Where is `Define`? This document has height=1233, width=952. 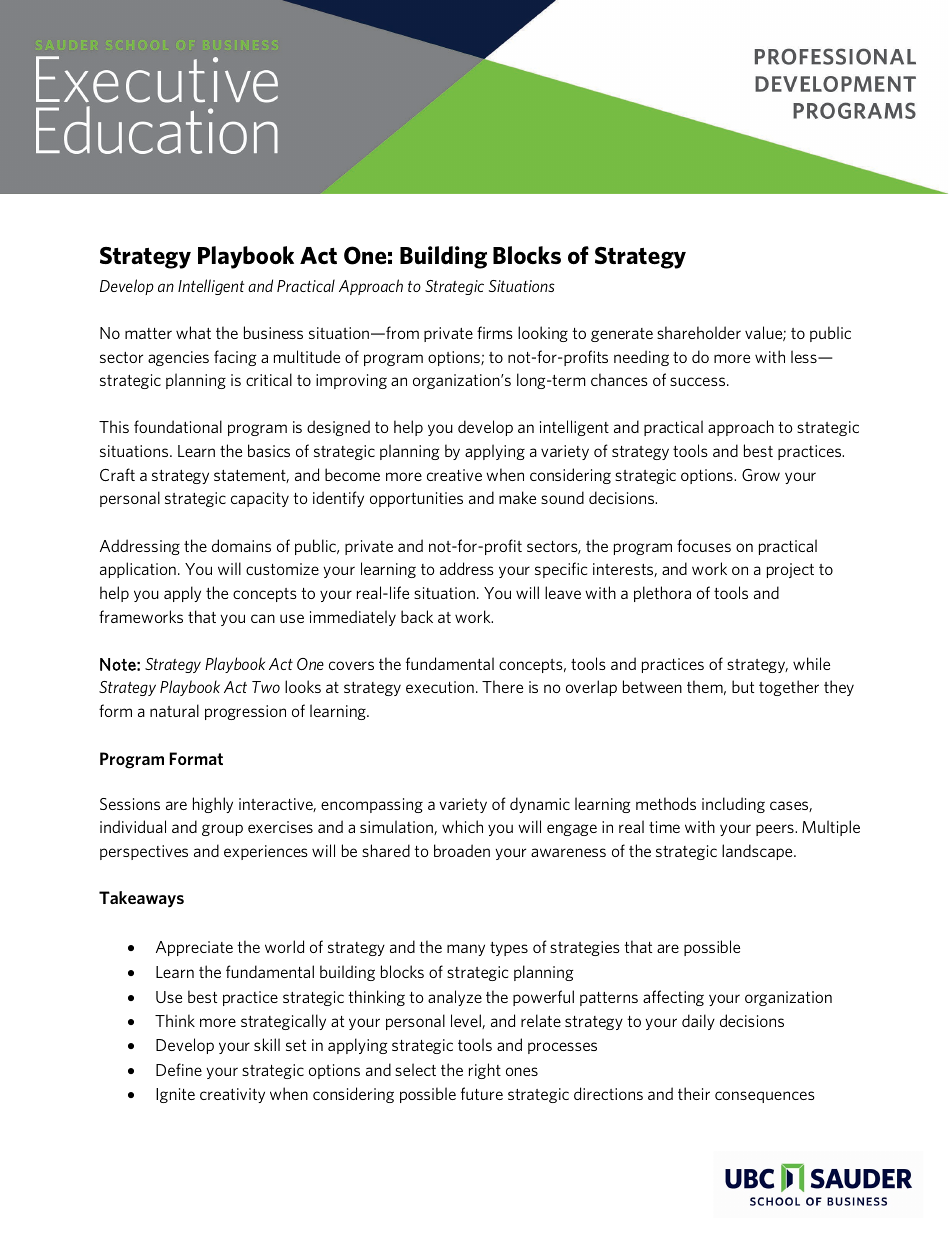 Define is located at coordinates (179, 1069).
